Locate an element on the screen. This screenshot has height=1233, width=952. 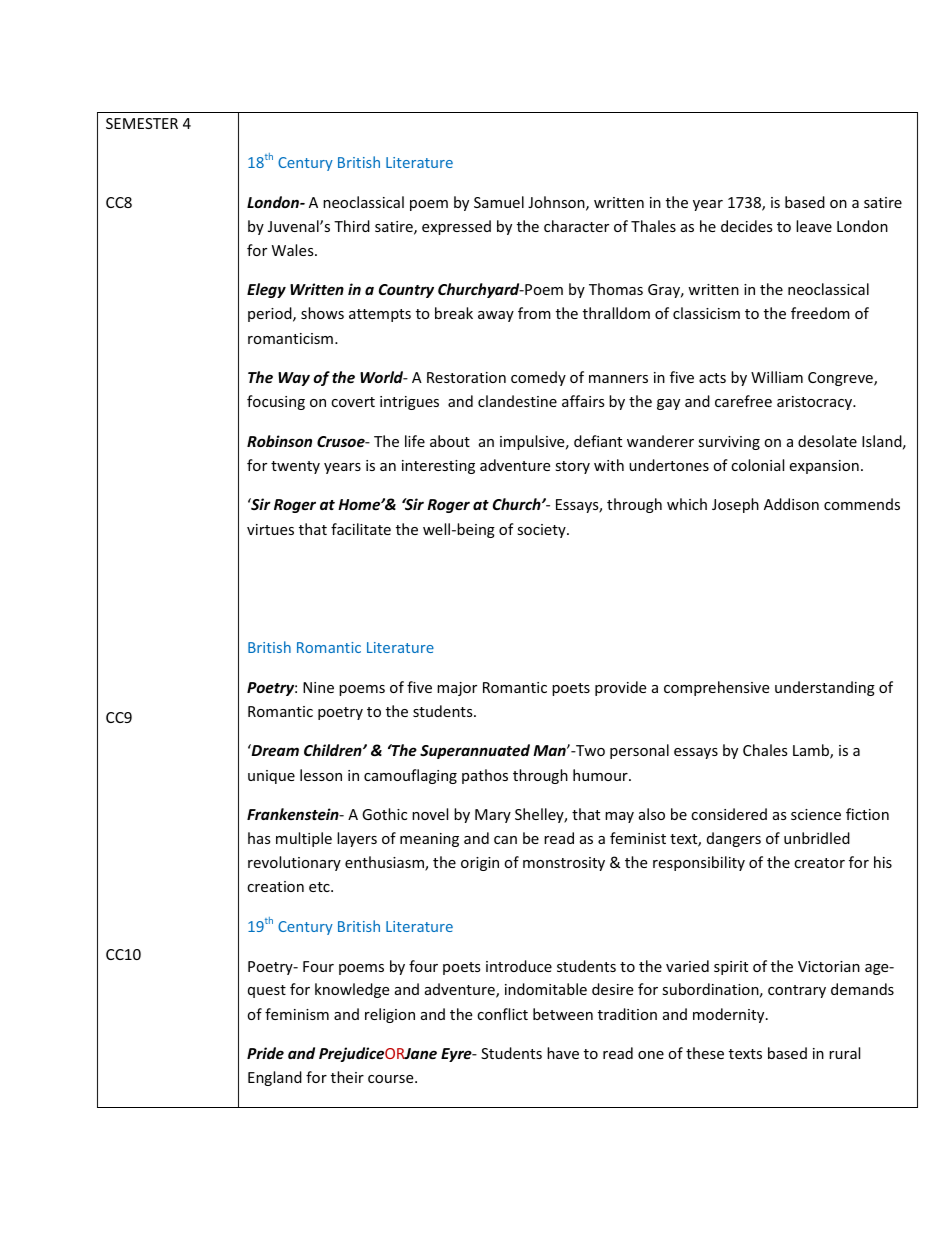
has is located at coordinates (259, 838).
